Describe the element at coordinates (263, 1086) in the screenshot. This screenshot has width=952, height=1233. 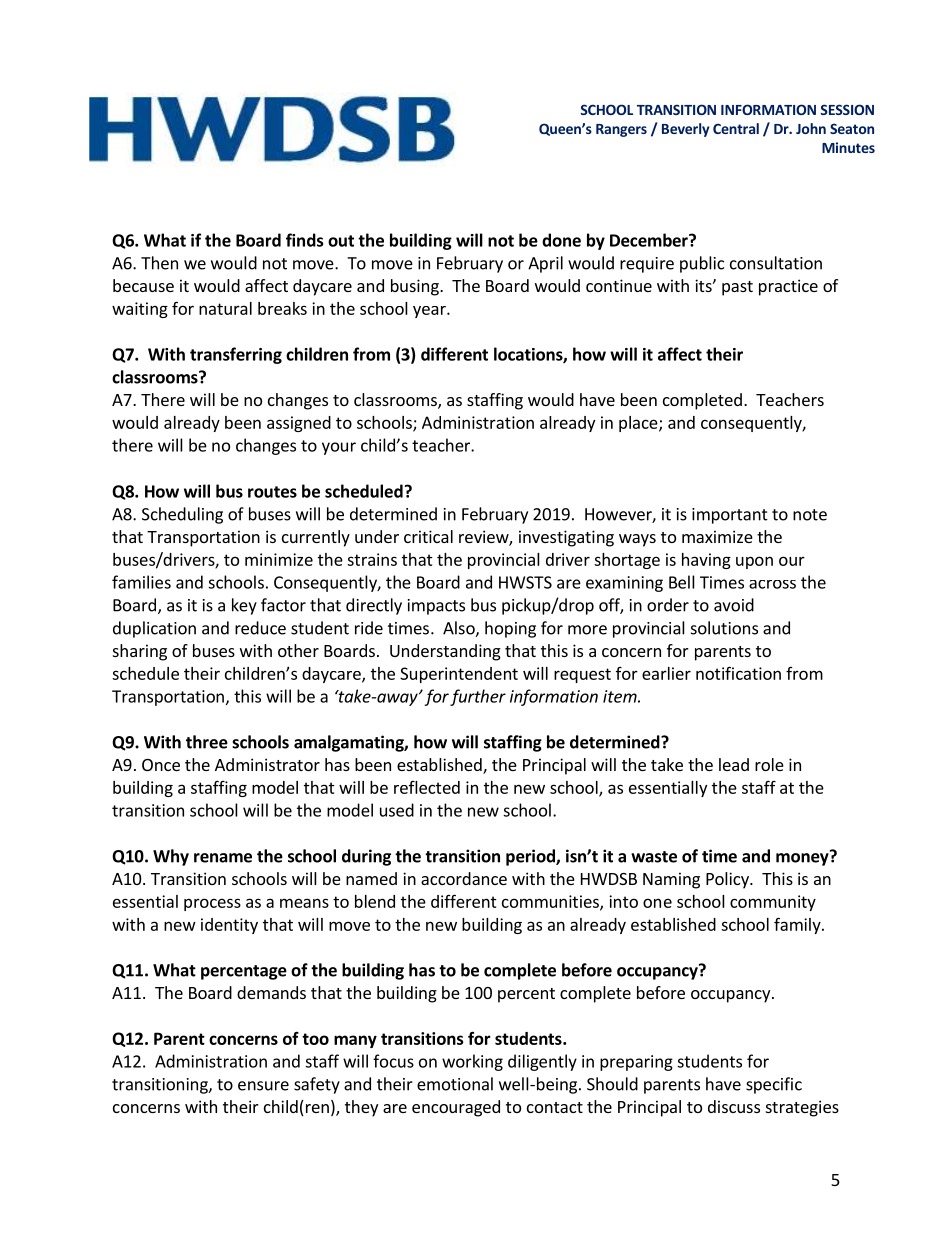
I see `ensure` at that location.
